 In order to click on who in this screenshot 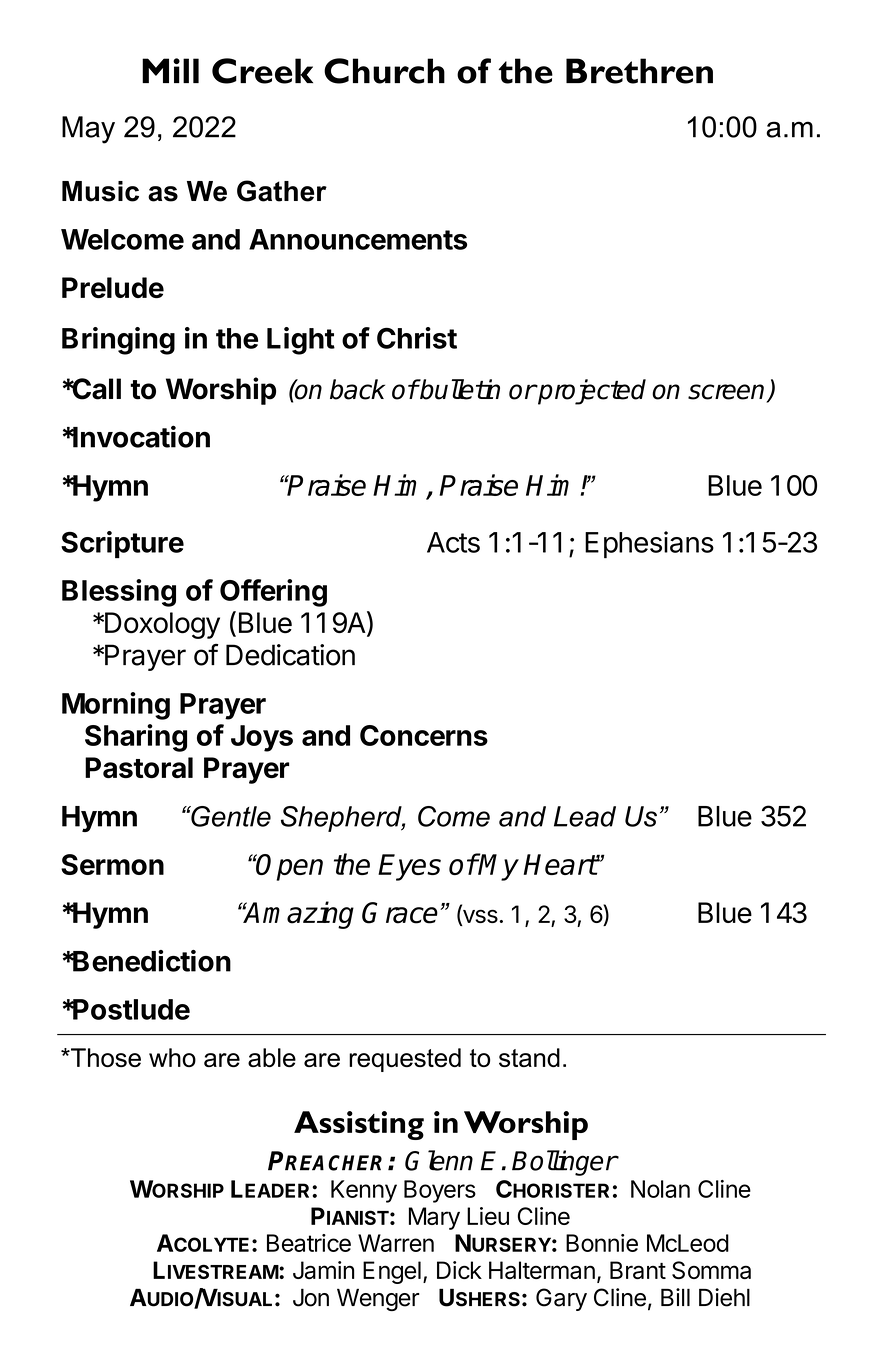, I will do `click(172, 1057)`.
